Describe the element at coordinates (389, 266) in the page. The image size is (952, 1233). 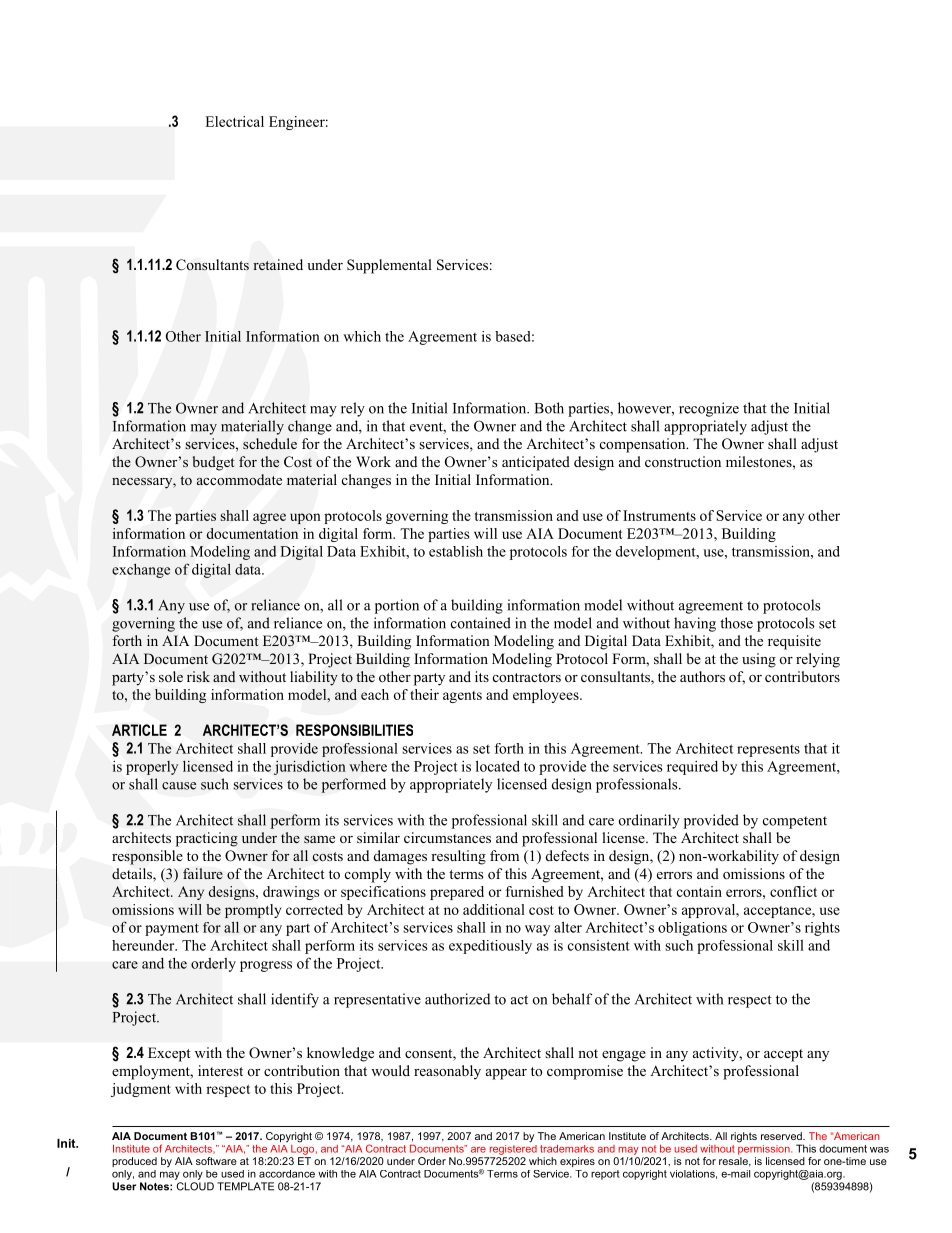
I see `Supplemental` at that location.
